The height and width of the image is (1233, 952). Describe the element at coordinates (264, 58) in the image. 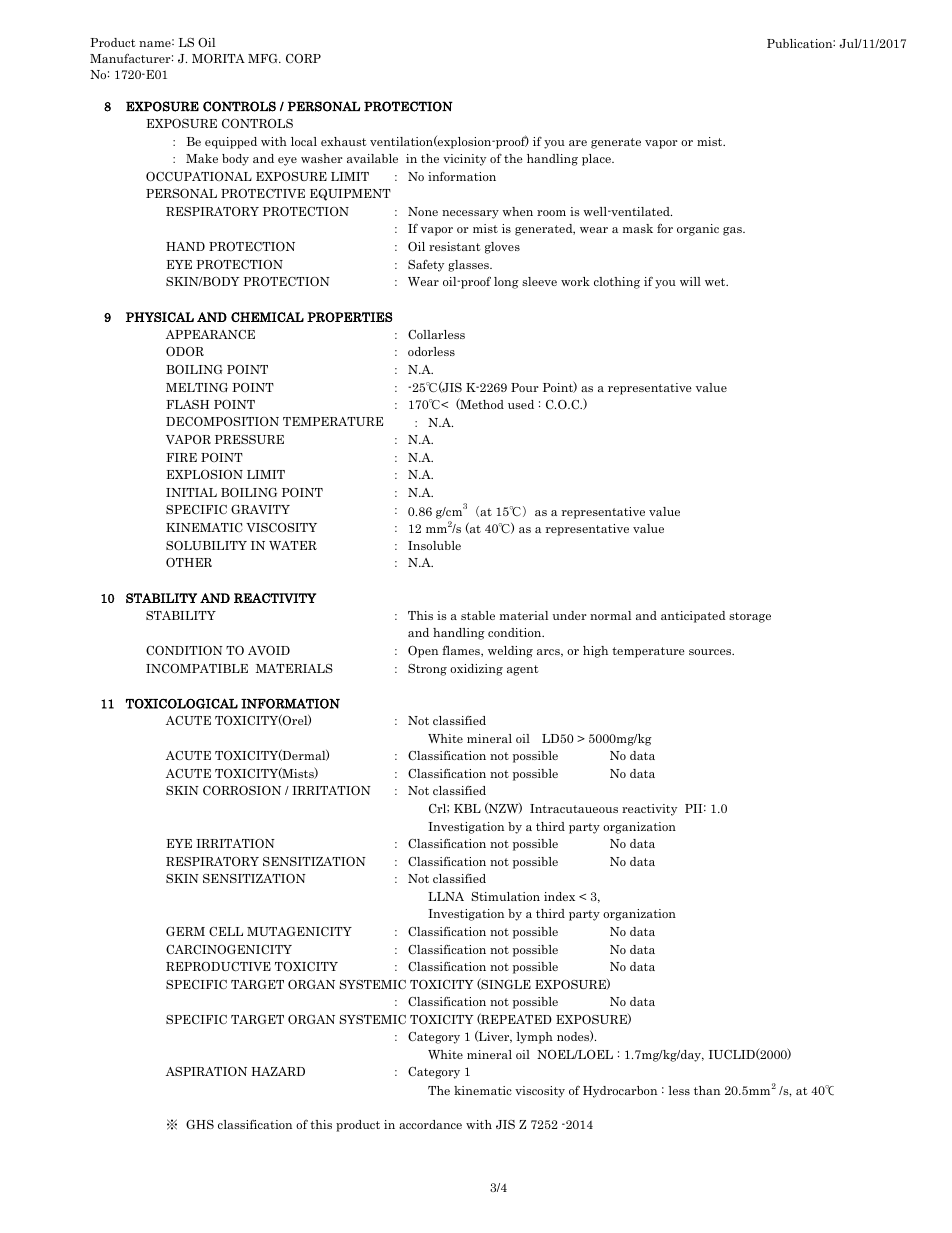

I see `MFG` at that location.
